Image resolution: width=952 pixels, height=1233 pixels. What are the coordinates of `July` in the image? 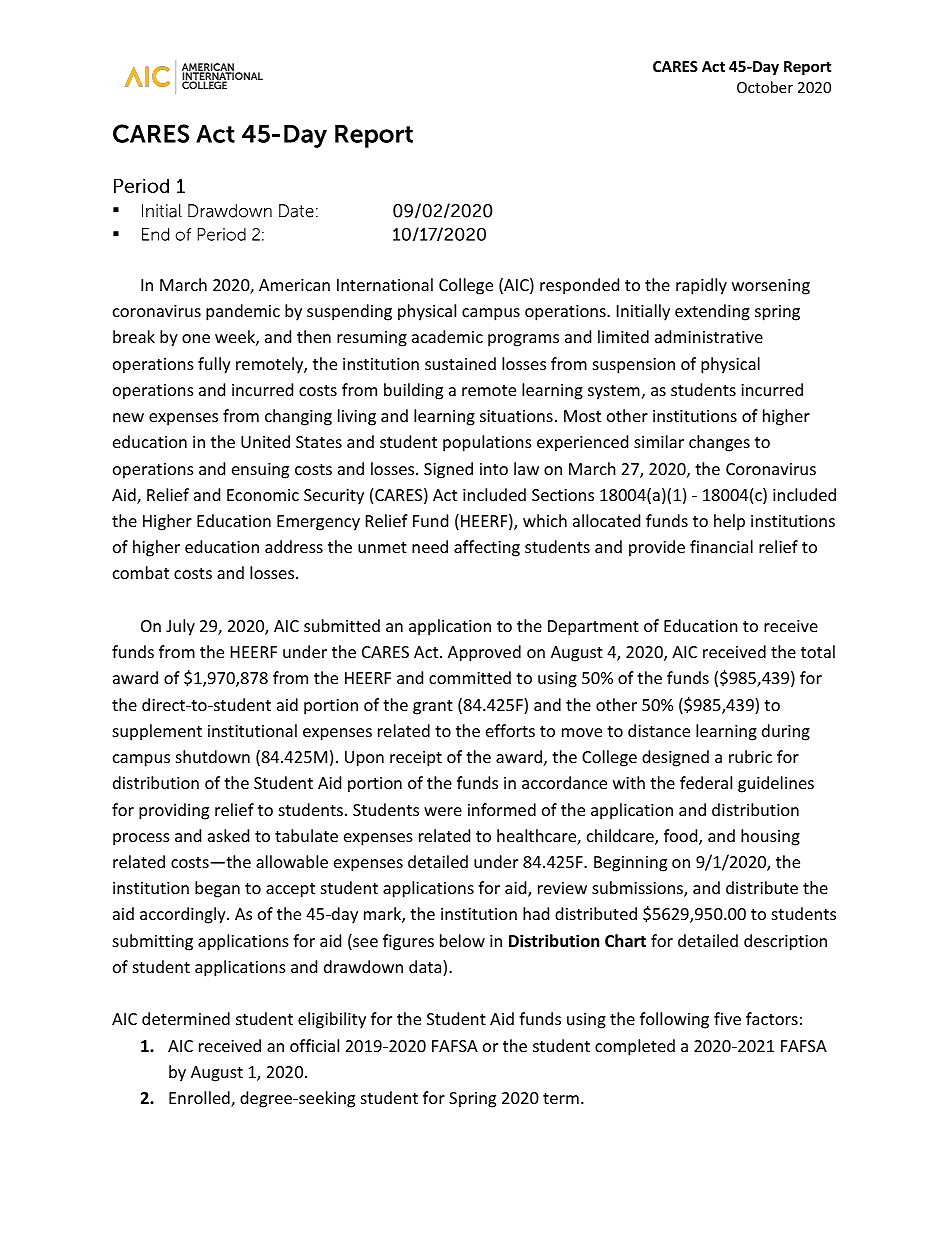 It's located at (180, 627).
